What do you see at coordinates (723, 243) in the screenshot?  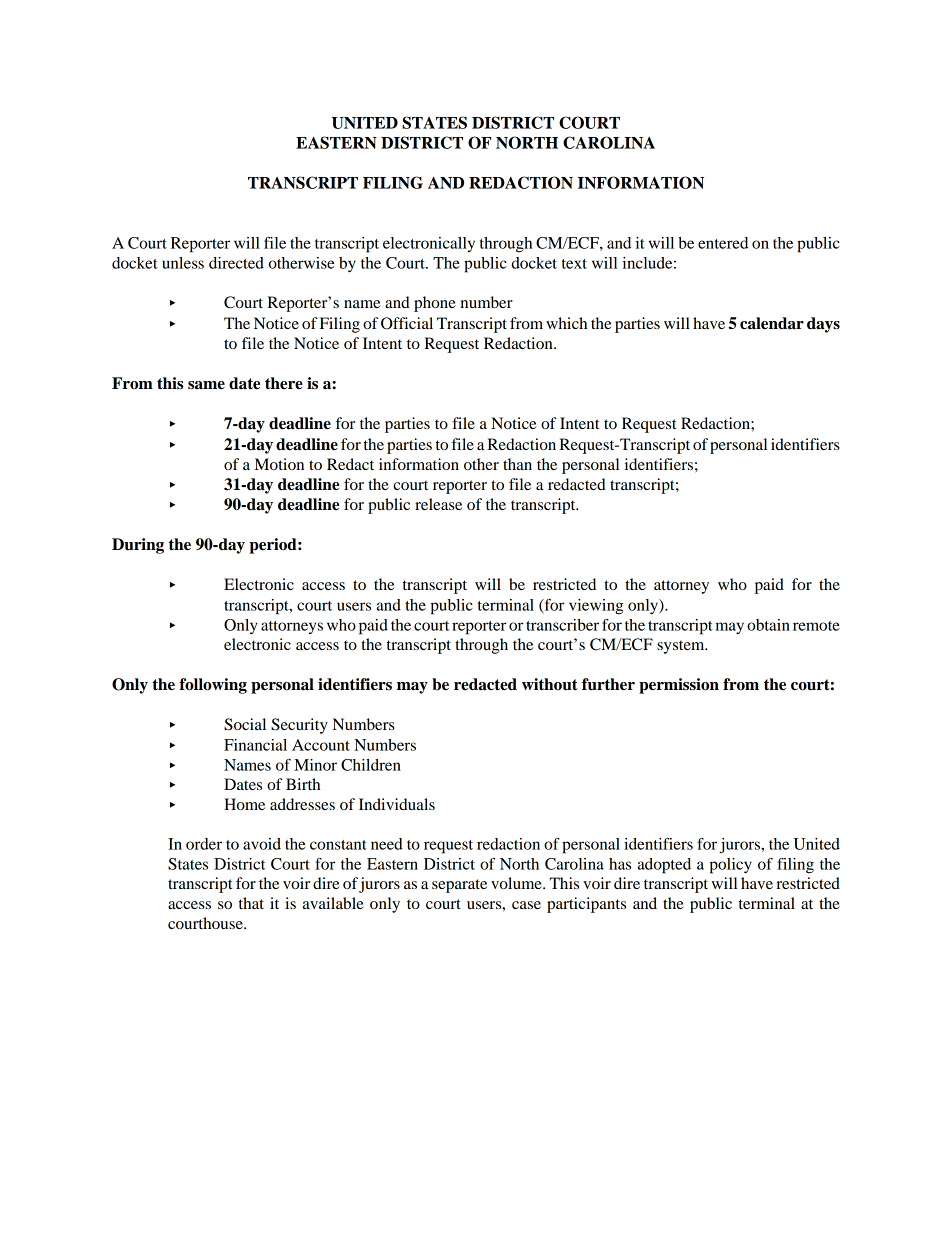 I see `entered` at bounding box center [723, 243].
